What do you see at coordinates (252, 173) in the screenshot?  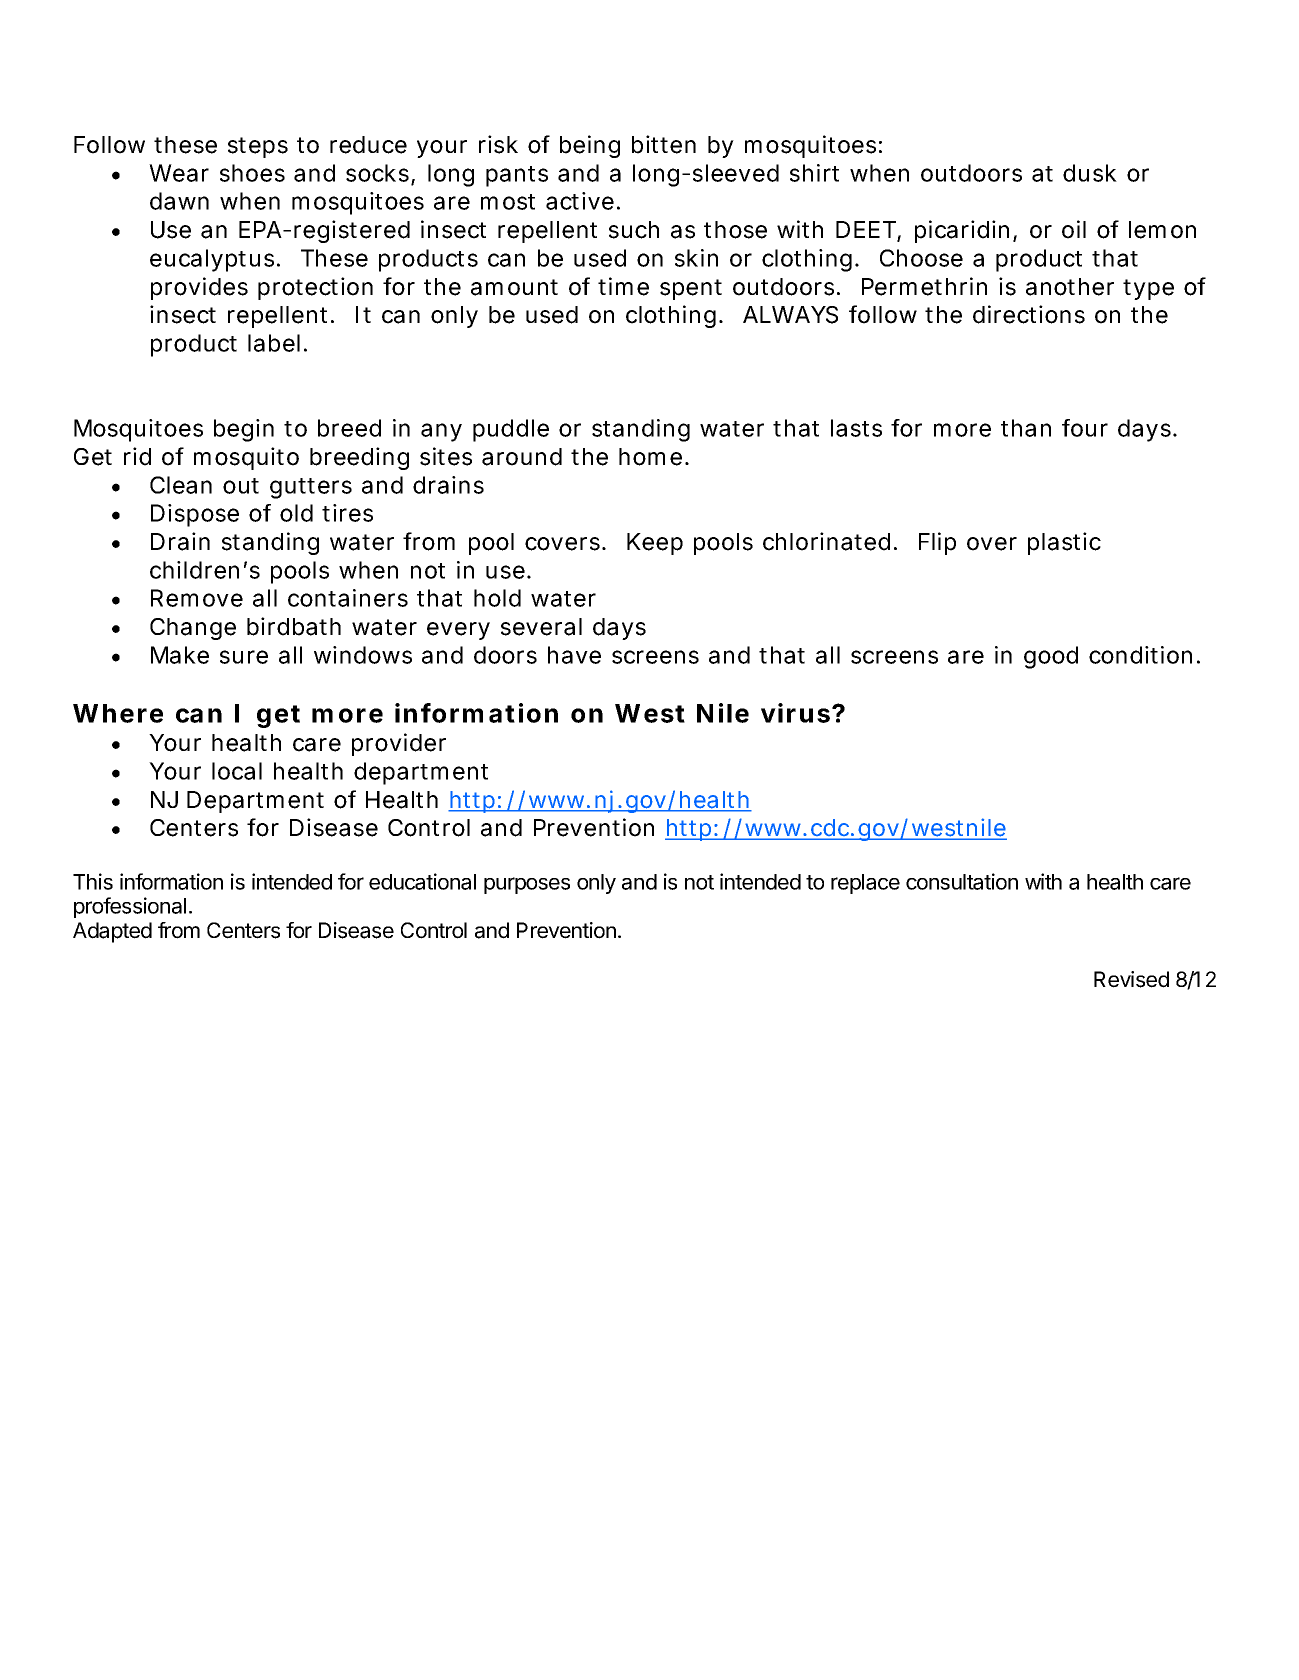 I see `shoes` at bounding box center [252, 173].
